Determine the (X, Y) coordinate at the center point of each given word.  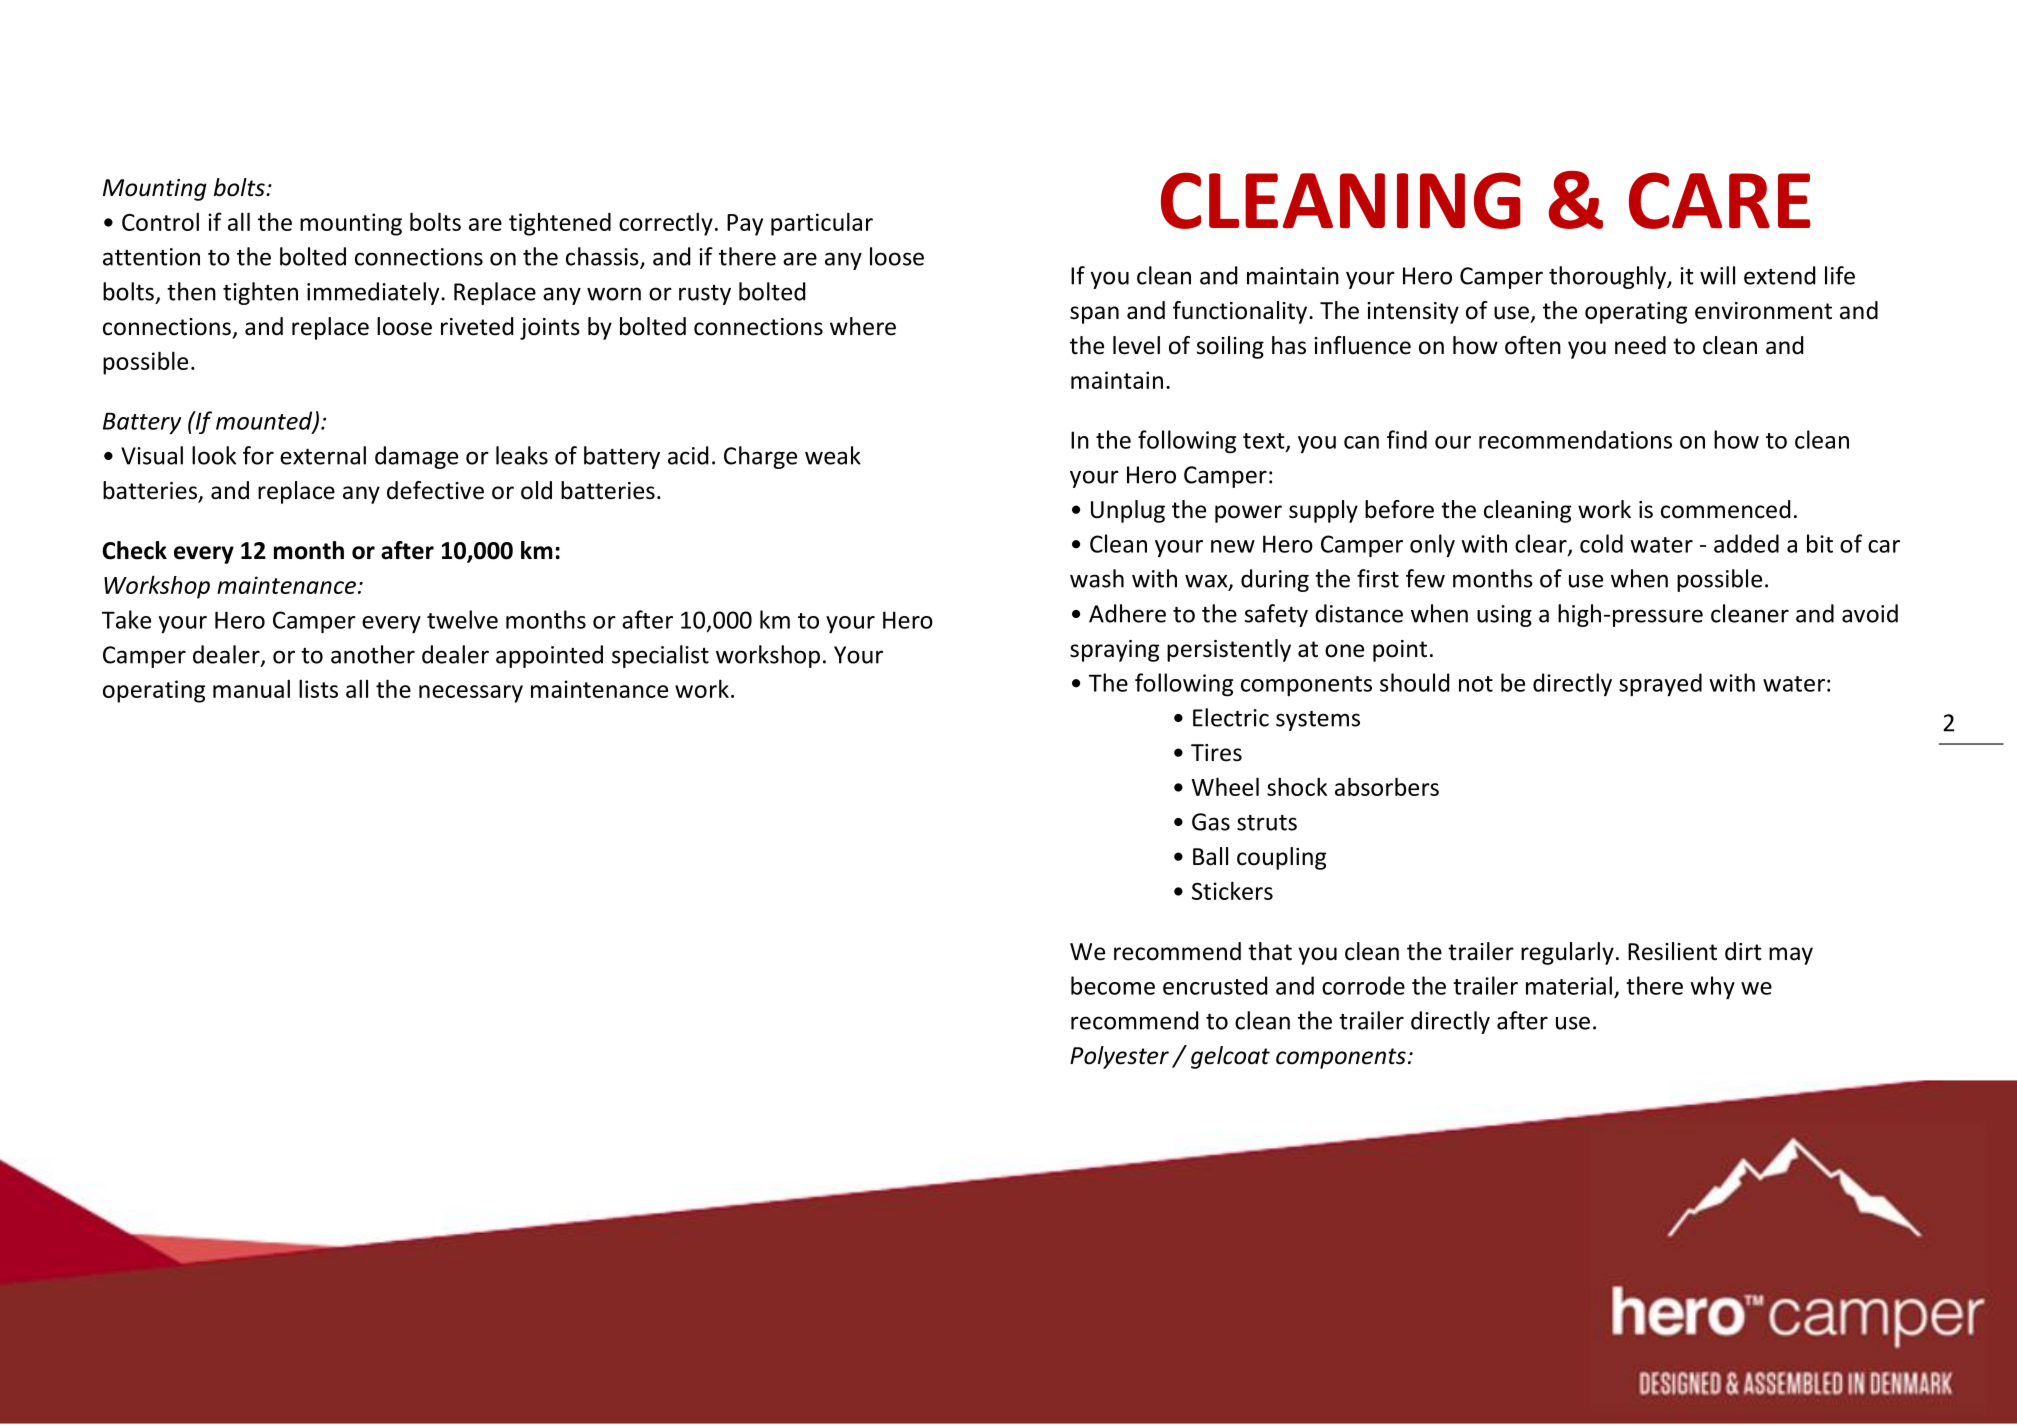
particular (822, 224)
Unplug (1128, 511)
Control (160, 221)
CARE (1719, 200)
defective (435, 490)
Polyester (1119, 1057)
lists (318, 688)
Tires (1216, 753)
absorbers (1387, 786)
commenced (1725, 509)
